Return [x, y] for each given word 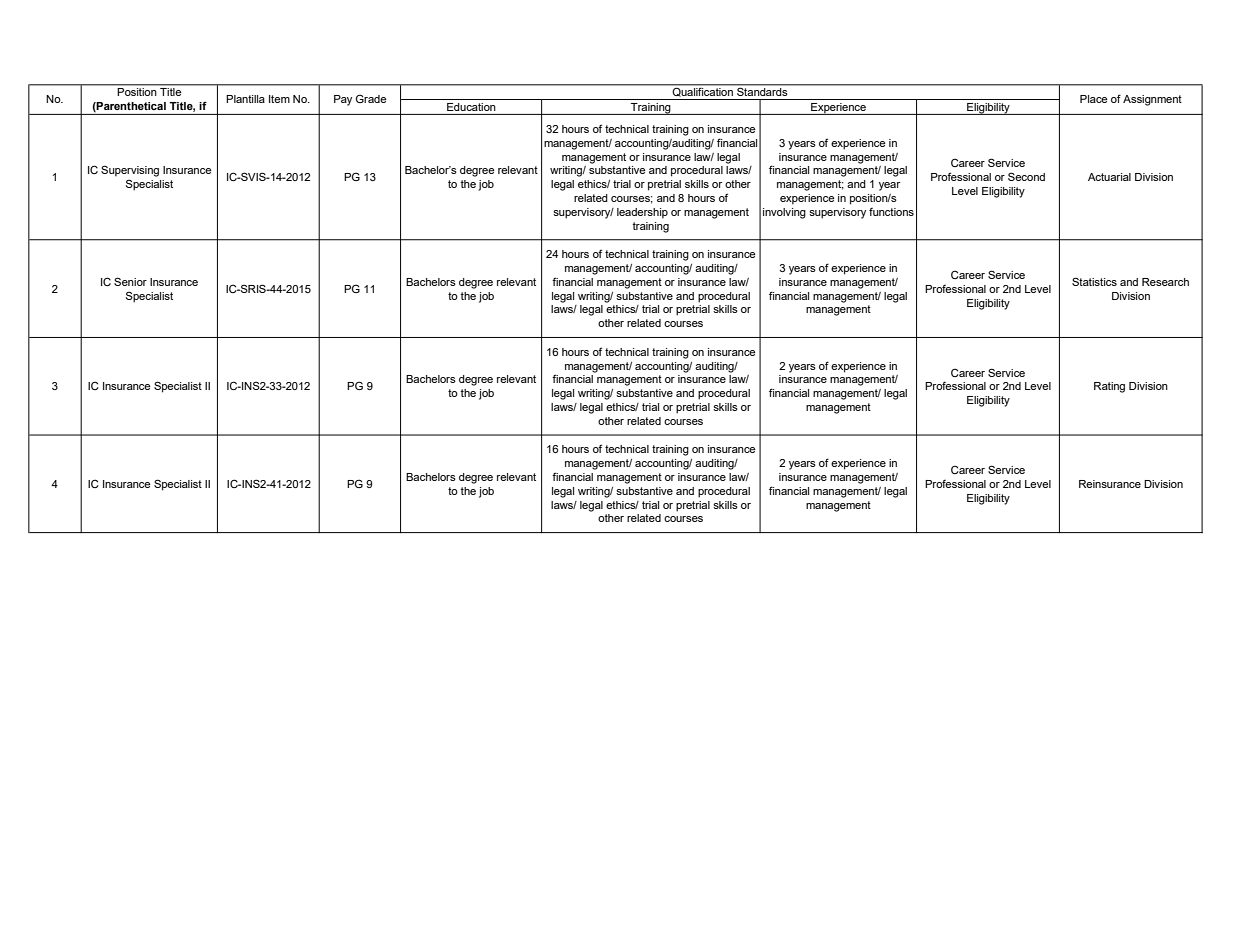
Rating [1109, 387]
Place [1094, 99]
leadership [642, 213]
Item [279, 99]
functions [891, 212]
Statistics [1094, 281]
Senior [130, 281]
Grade [371, 98]
